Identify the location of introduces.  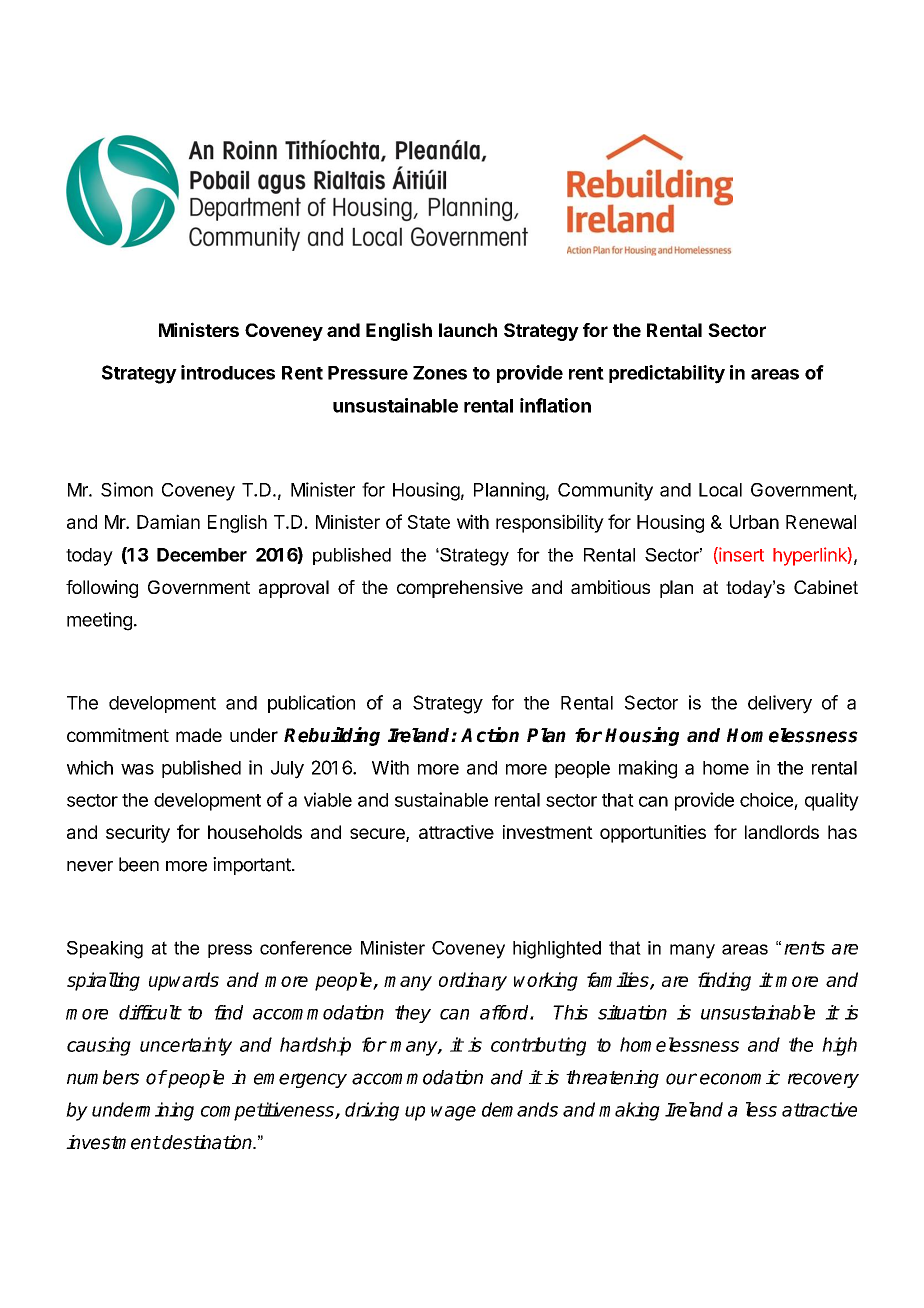
(228, 372).
